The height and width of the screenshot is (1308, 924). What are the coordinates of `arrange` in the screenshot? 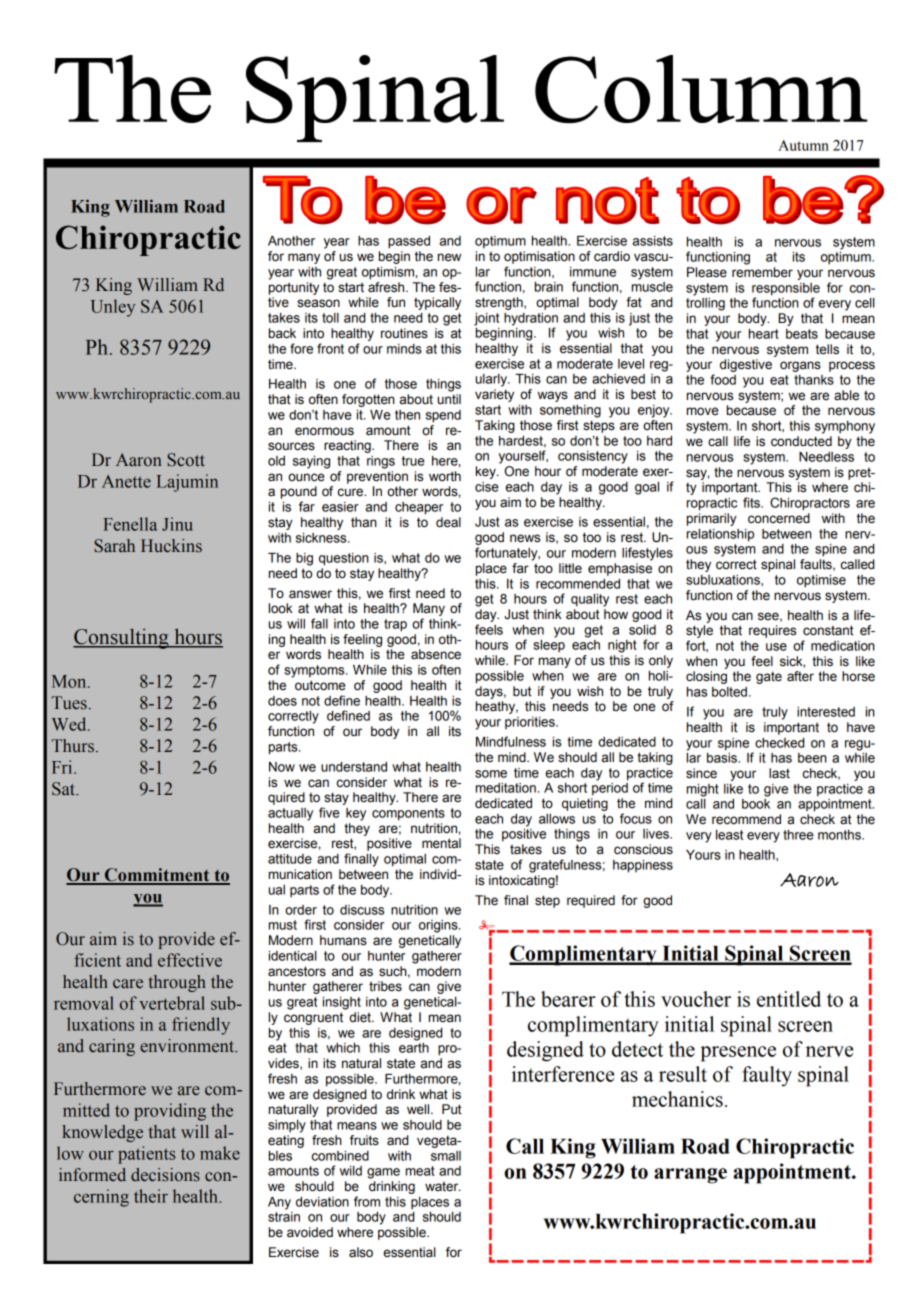 It's located at (690, 1176).
